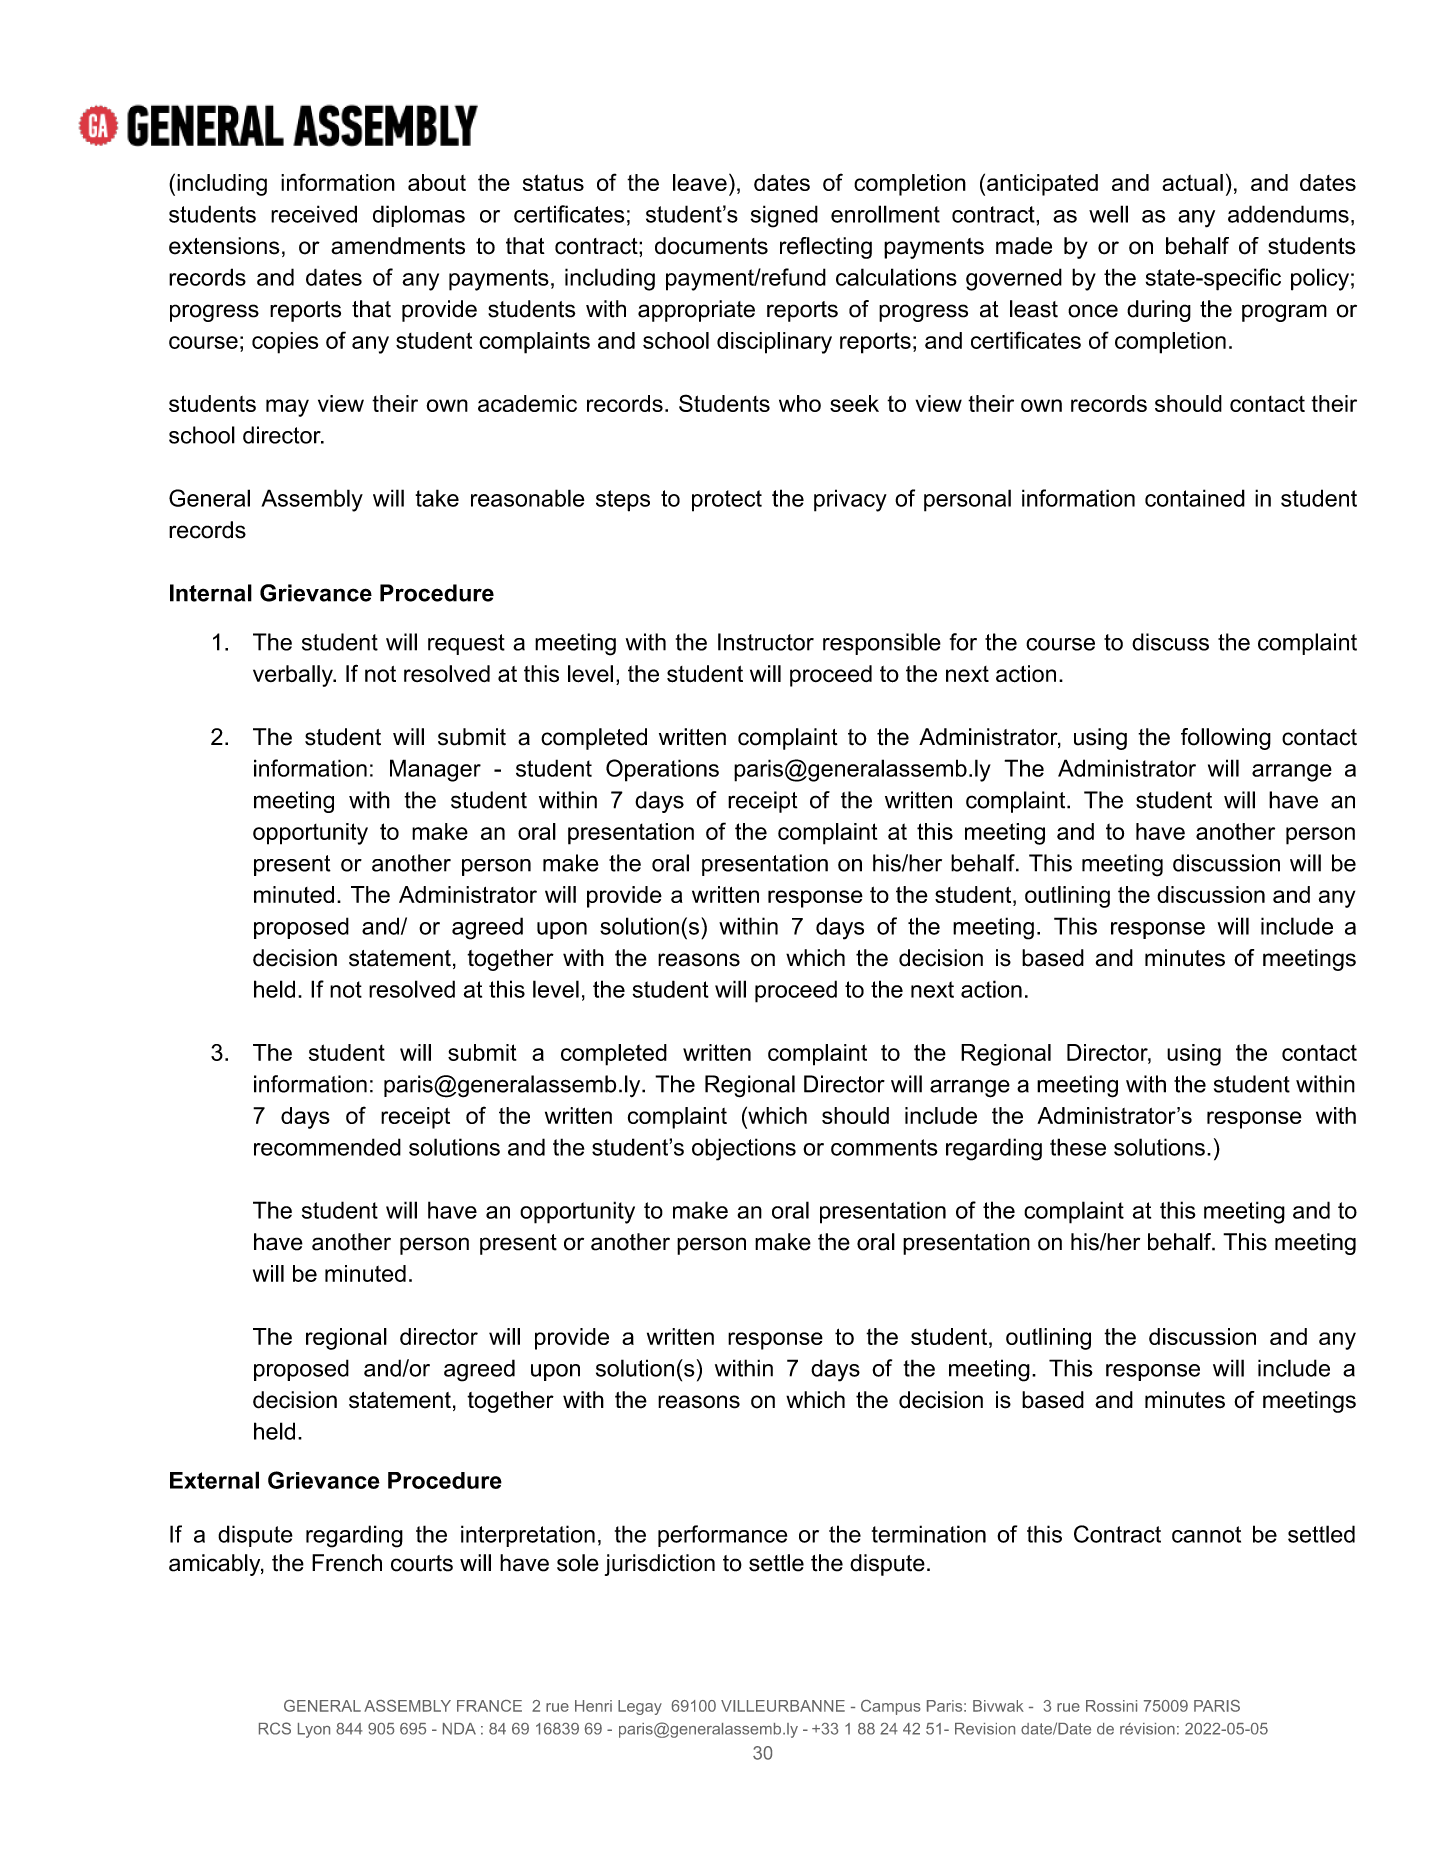 This screenshot has height=1852, width=1431. Describe the element at coordinates (1078, 1147) in the screenshot. I see `these` at that location.
